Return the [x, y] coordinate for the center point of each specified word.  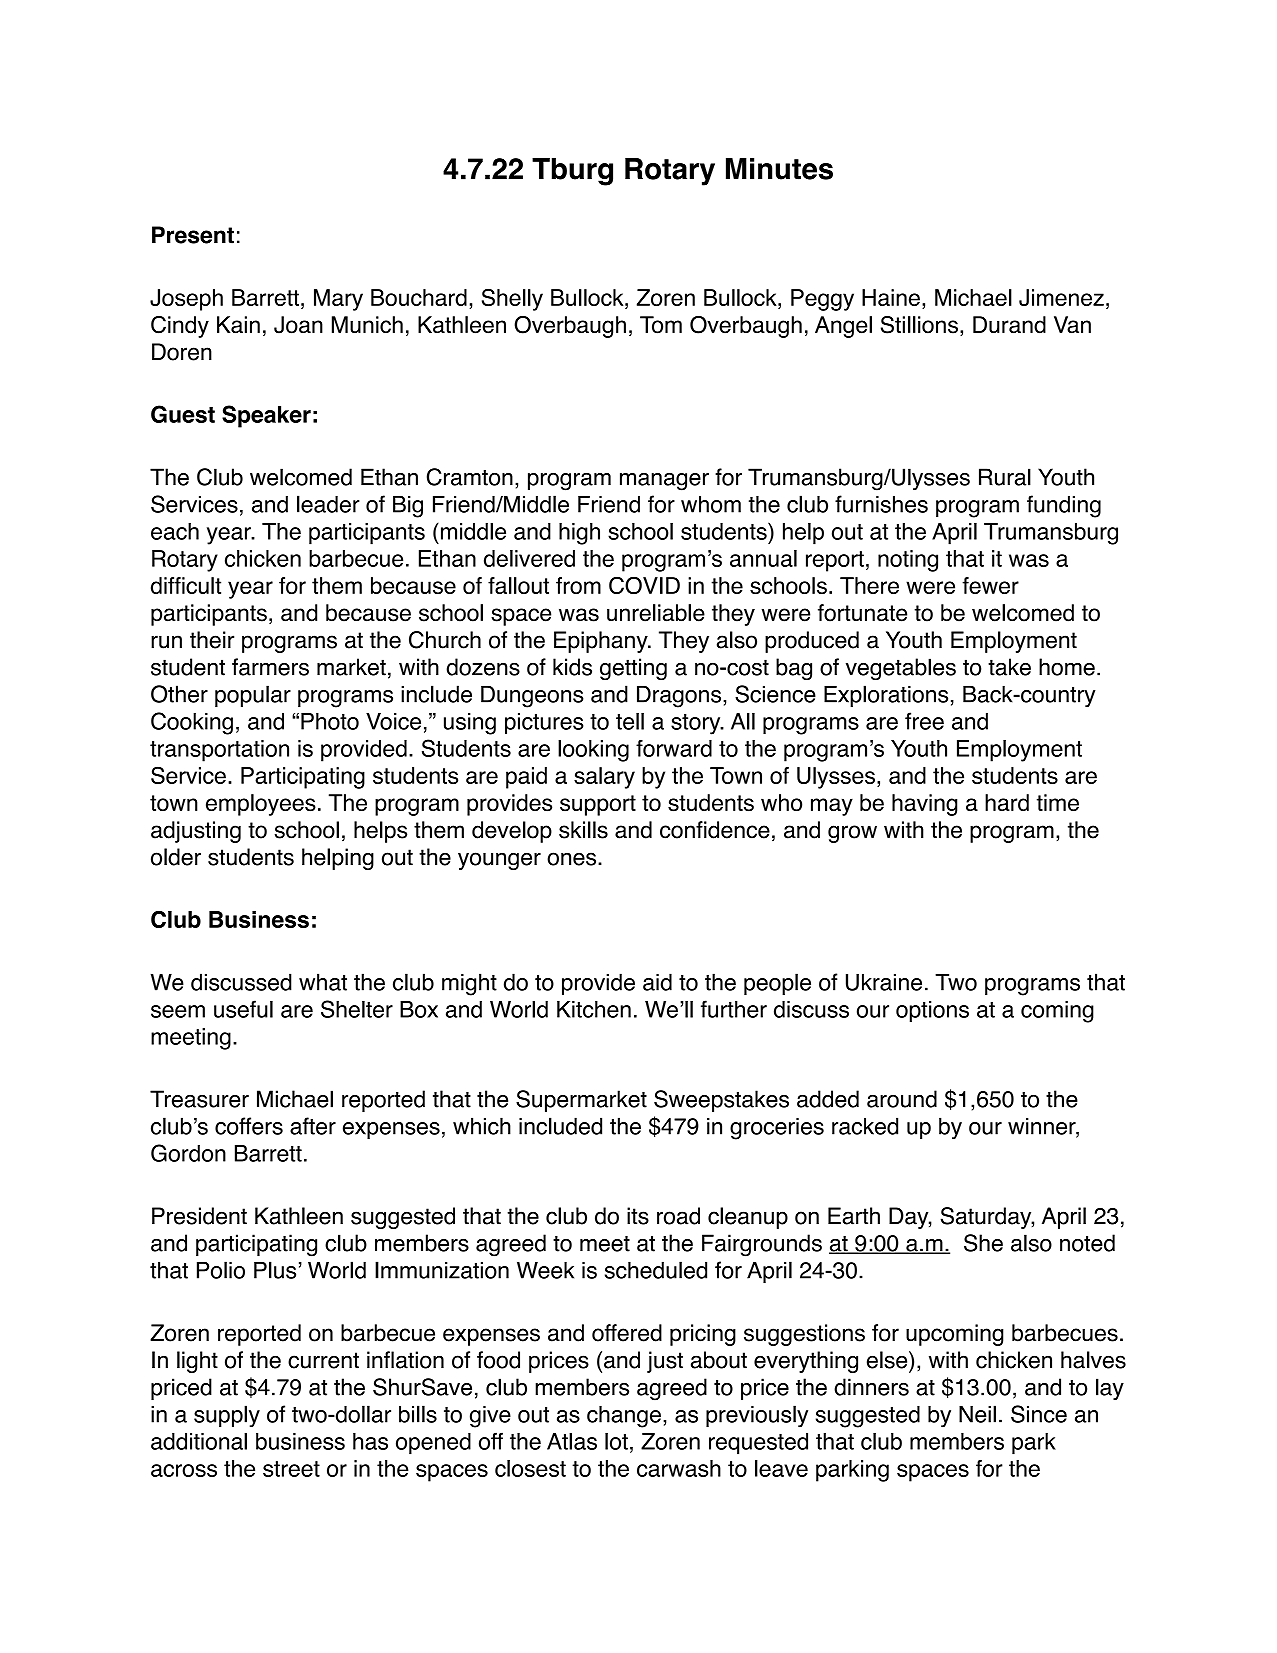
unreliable [656, 613]
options [932, 1012]
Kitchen [594, 1009]
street [291, 1469]
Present [193, 235]
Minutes [779, 169]
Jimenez [1061, 297]
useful [243, 1009]
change [624, 1416]
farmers [270, 667]
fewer [990, 585]
